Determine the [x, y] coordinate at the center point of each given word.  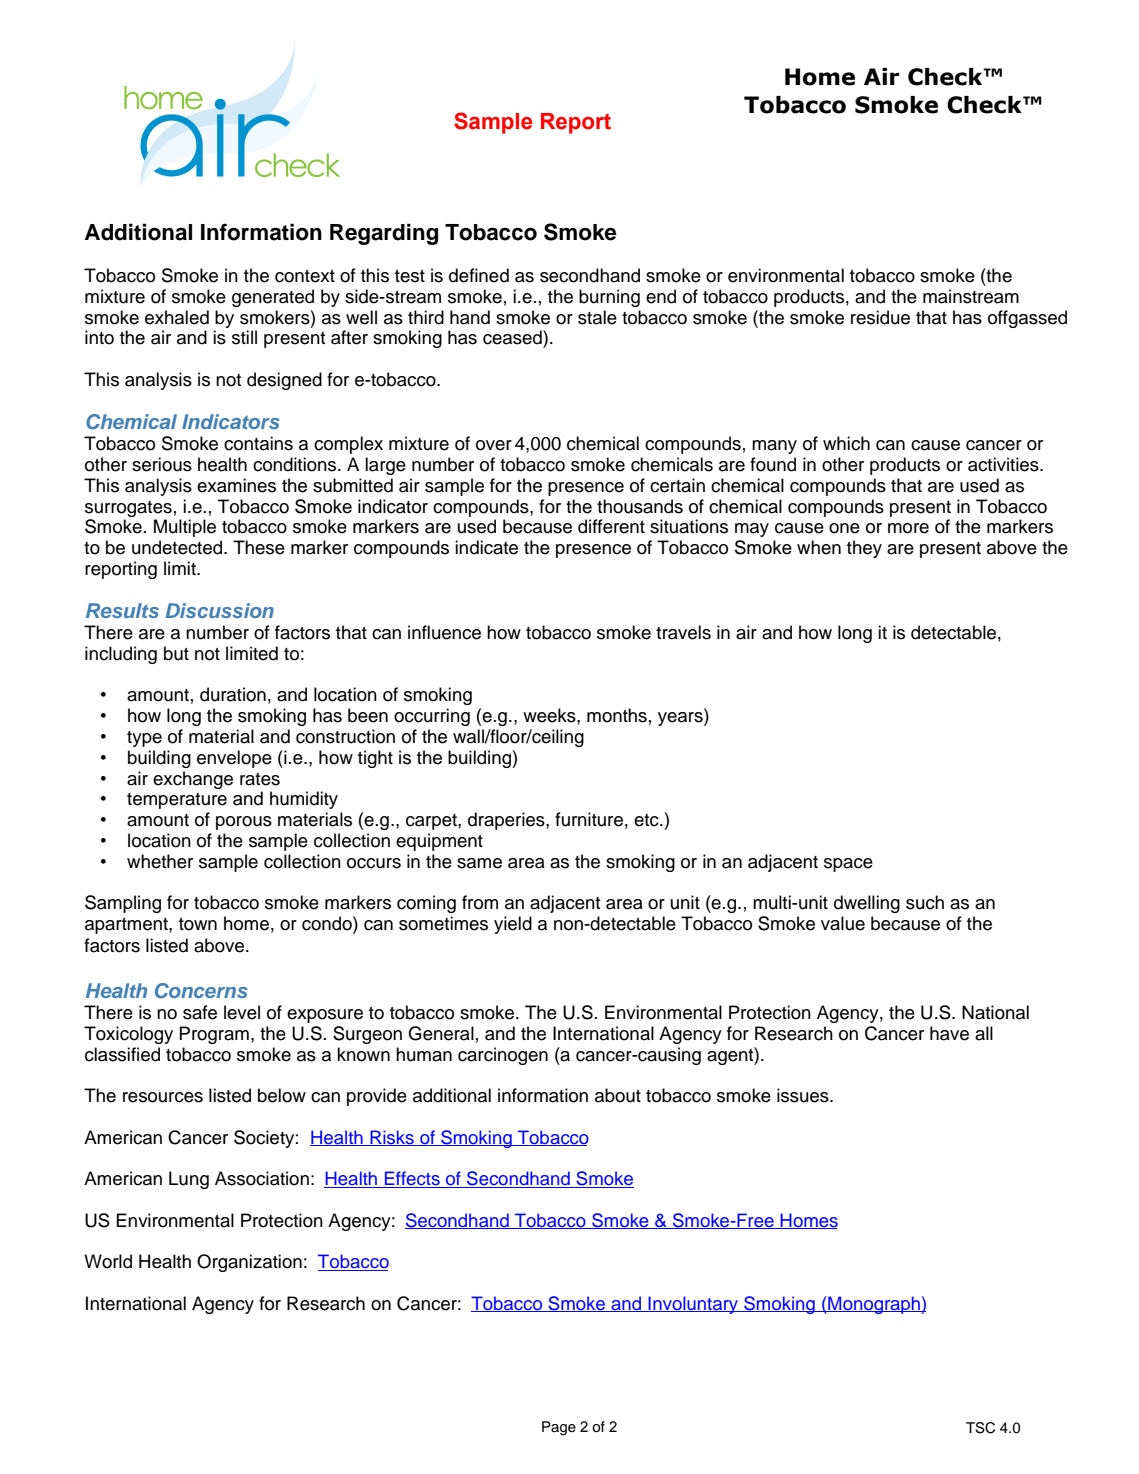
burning [609, 298]
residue [880, 317]
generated [273, 298]
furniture [589, 819]
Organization [249, 1263]
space [848, 865]
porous [244, 823]
